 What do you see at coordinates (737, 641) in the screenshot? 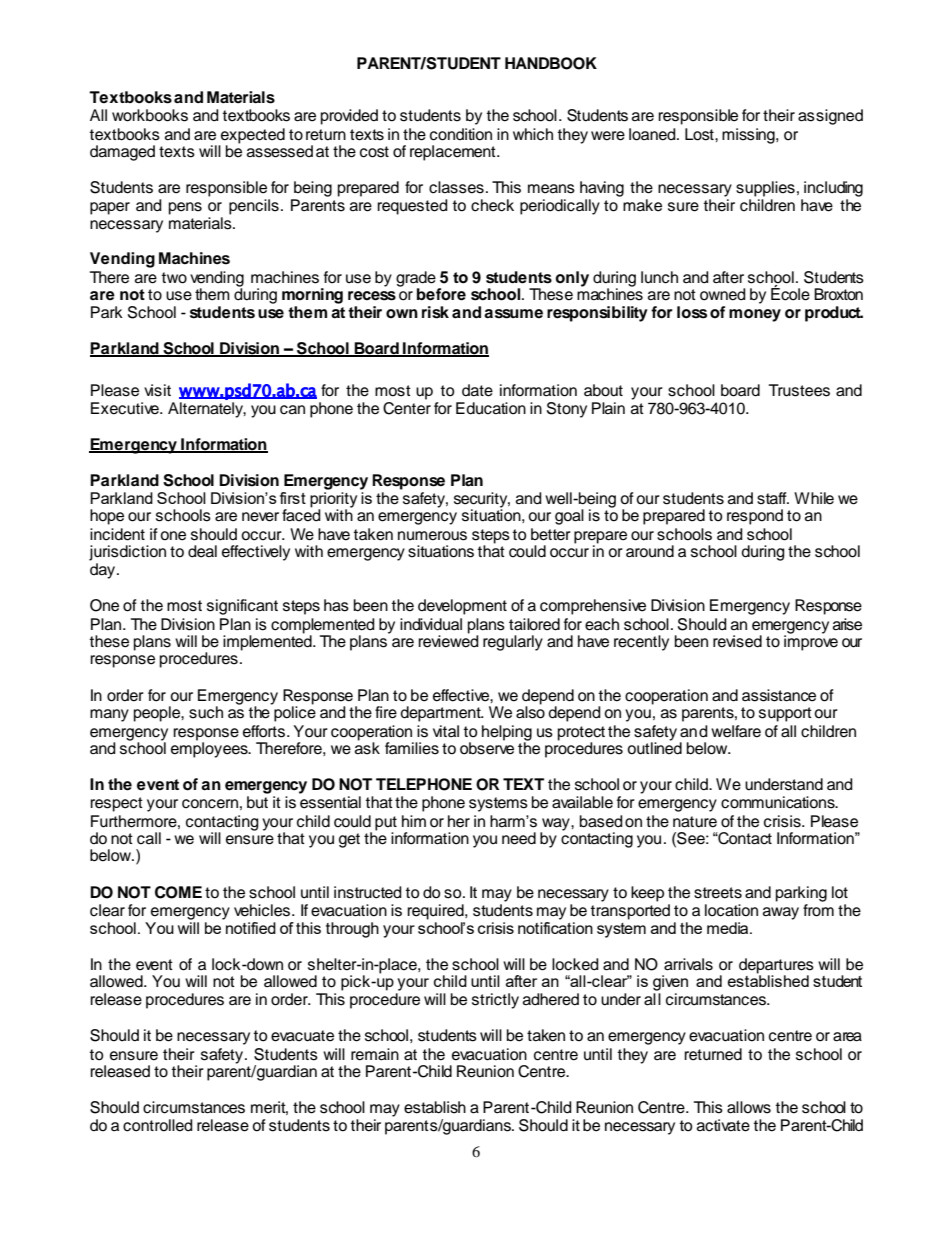
I see `revised` at bounding box center [737, 641].
